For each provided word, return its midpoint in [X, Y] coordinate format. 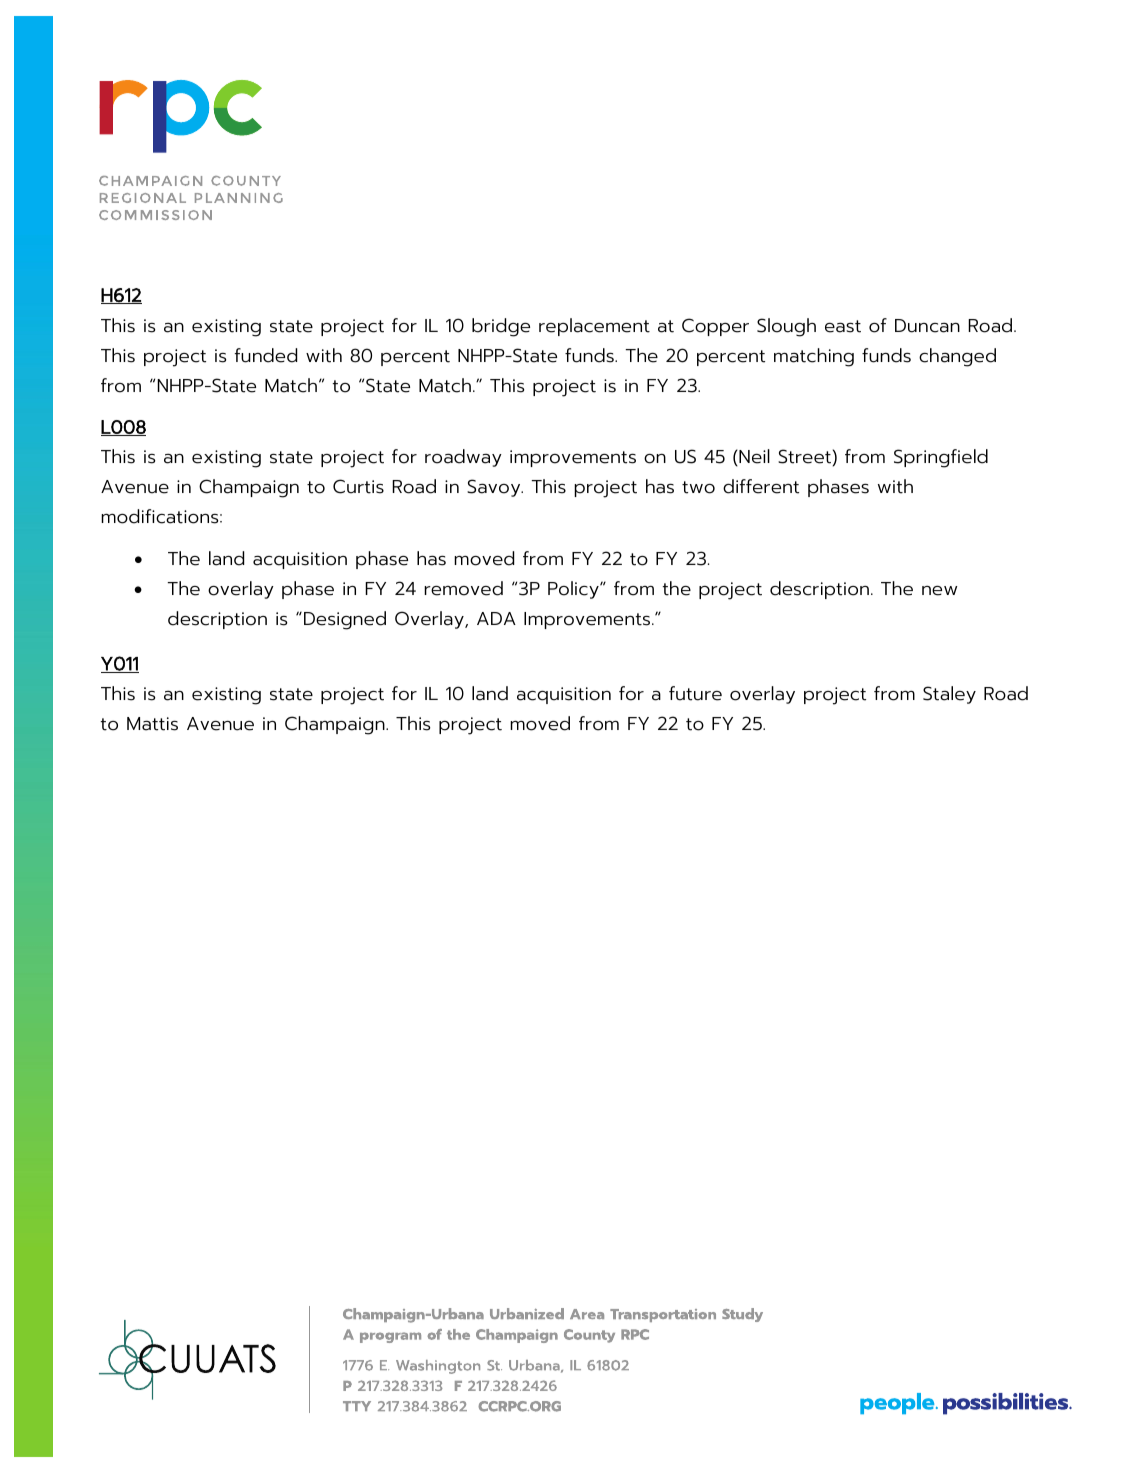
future [695, 693]
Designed [345, 620]
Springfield [941, 458]
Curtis [358, 486]
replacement [594, 327]
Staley [949, 695]
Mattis [152, 724]
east [843, 326]
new [939, 590]
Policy [574, 590]
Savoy [495, 488]
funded [265, 355]
